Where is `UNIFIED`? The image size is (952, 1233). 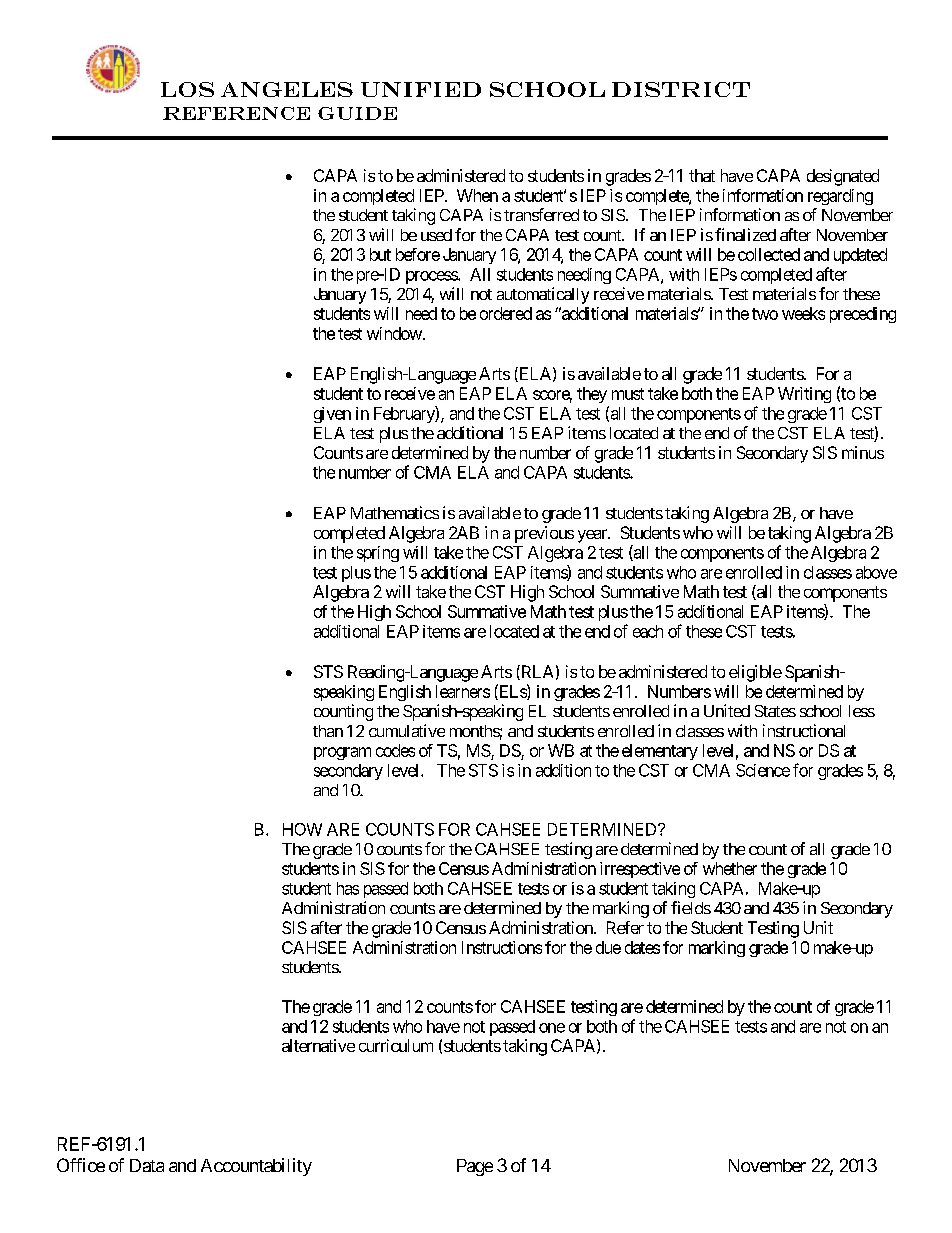 UNIFIED is located at coordinates (421, 89).
